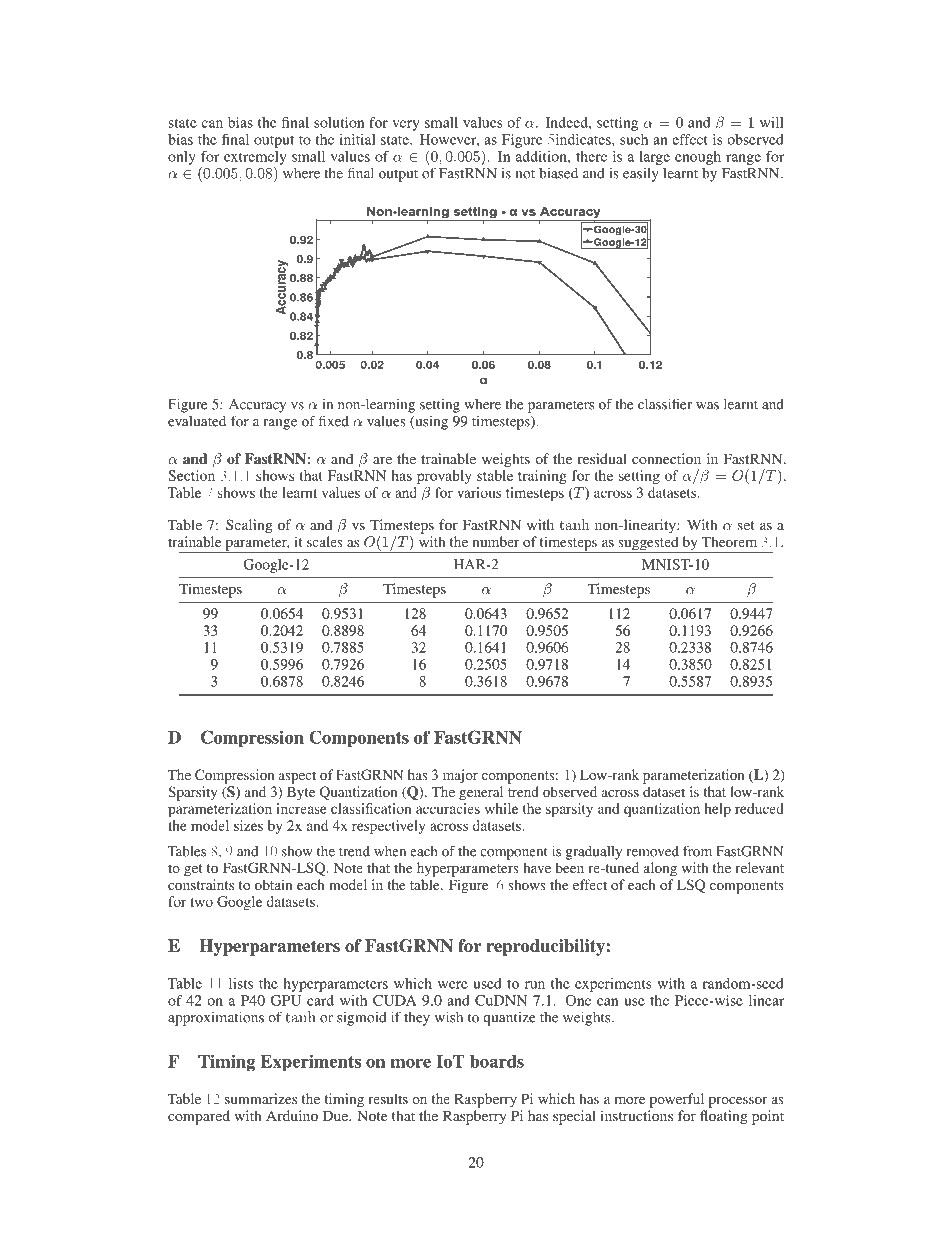 The height and width of the screenshot is (1233, 952). Describe the element at coordinates (197, 421) in the screenshot. I see `evaluated` at that location.
